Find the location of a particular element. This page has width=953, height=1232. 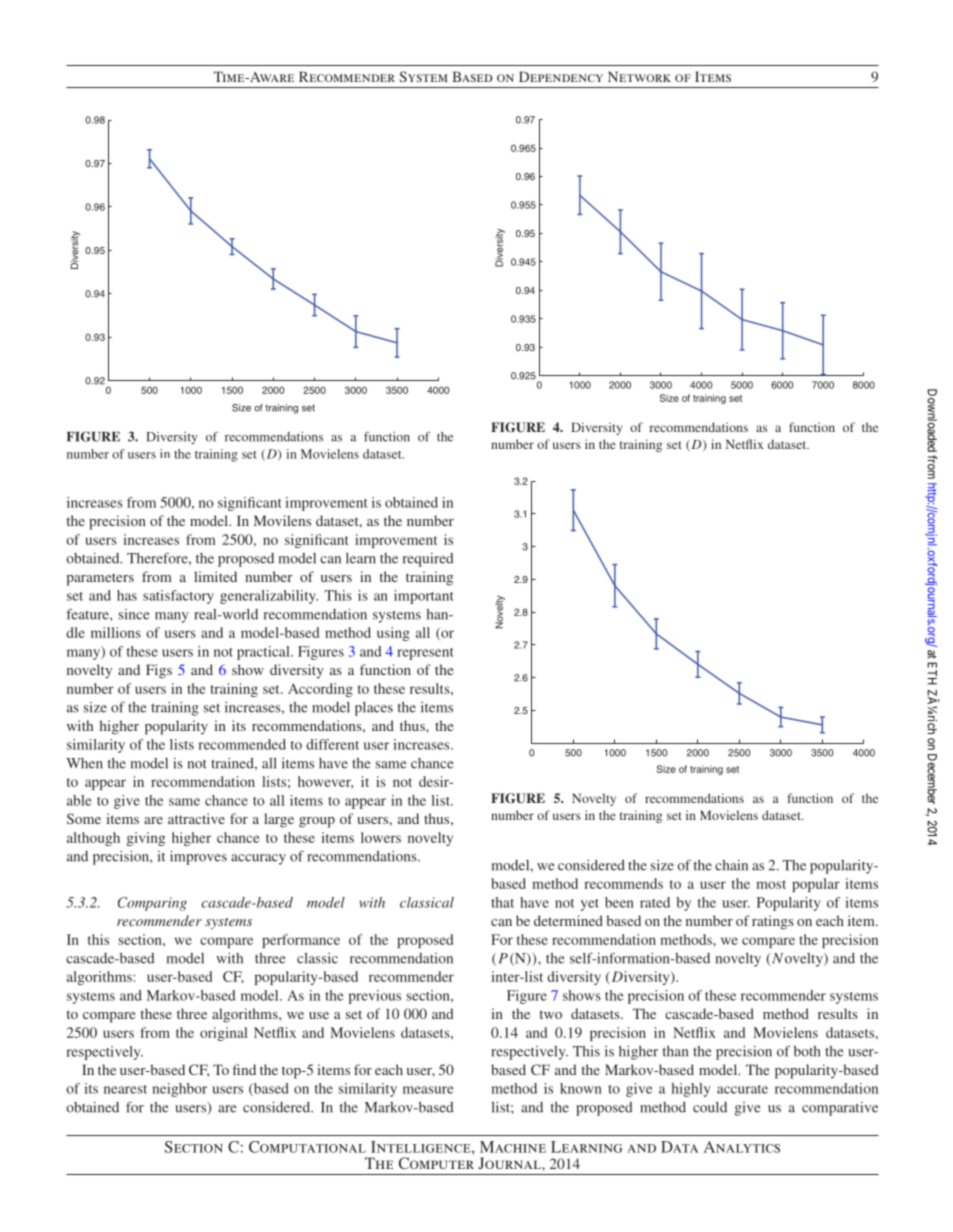

important is located at coordinates (424, 597).
